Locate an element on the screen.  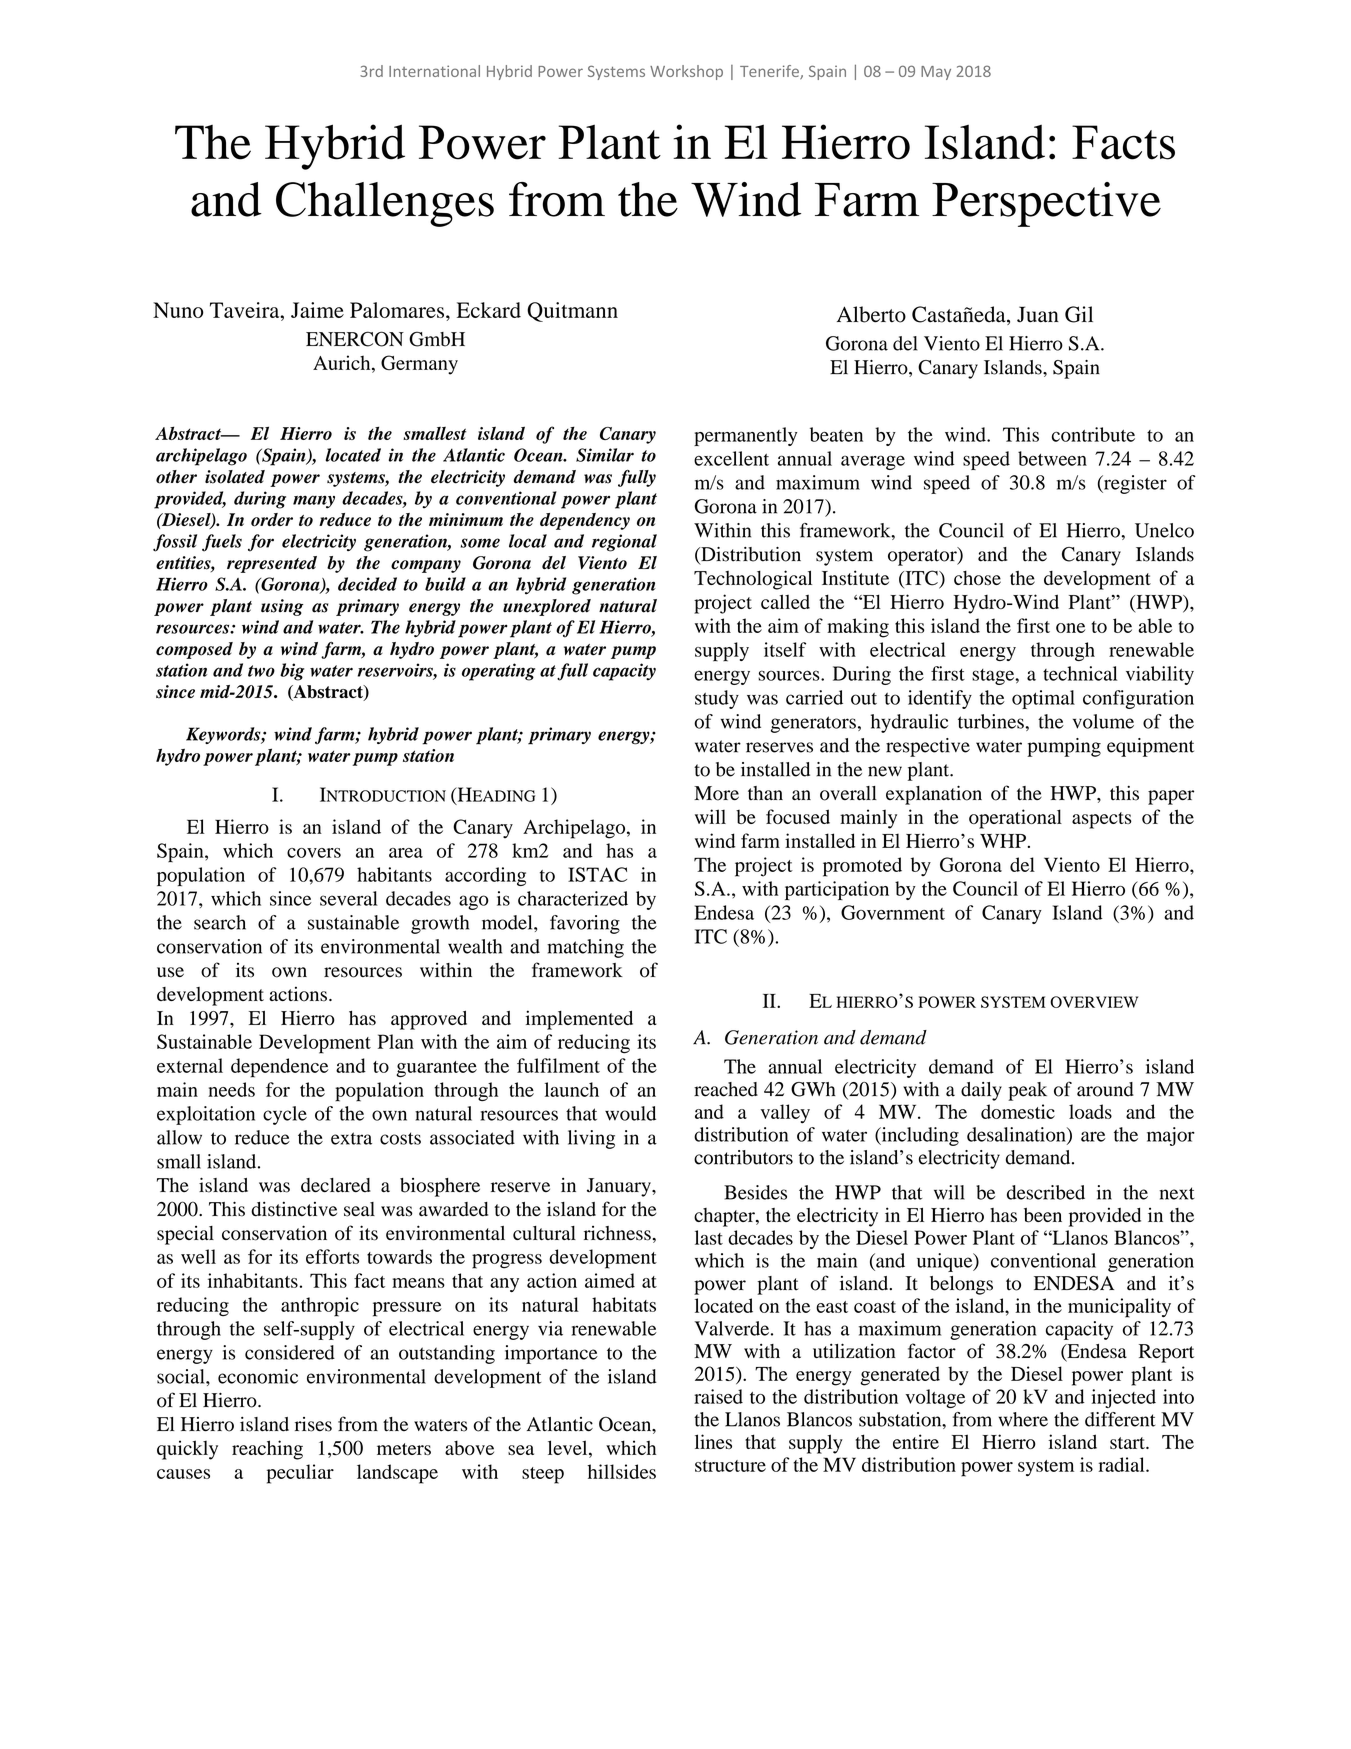
lines is located at coordinates (713, 1441).
